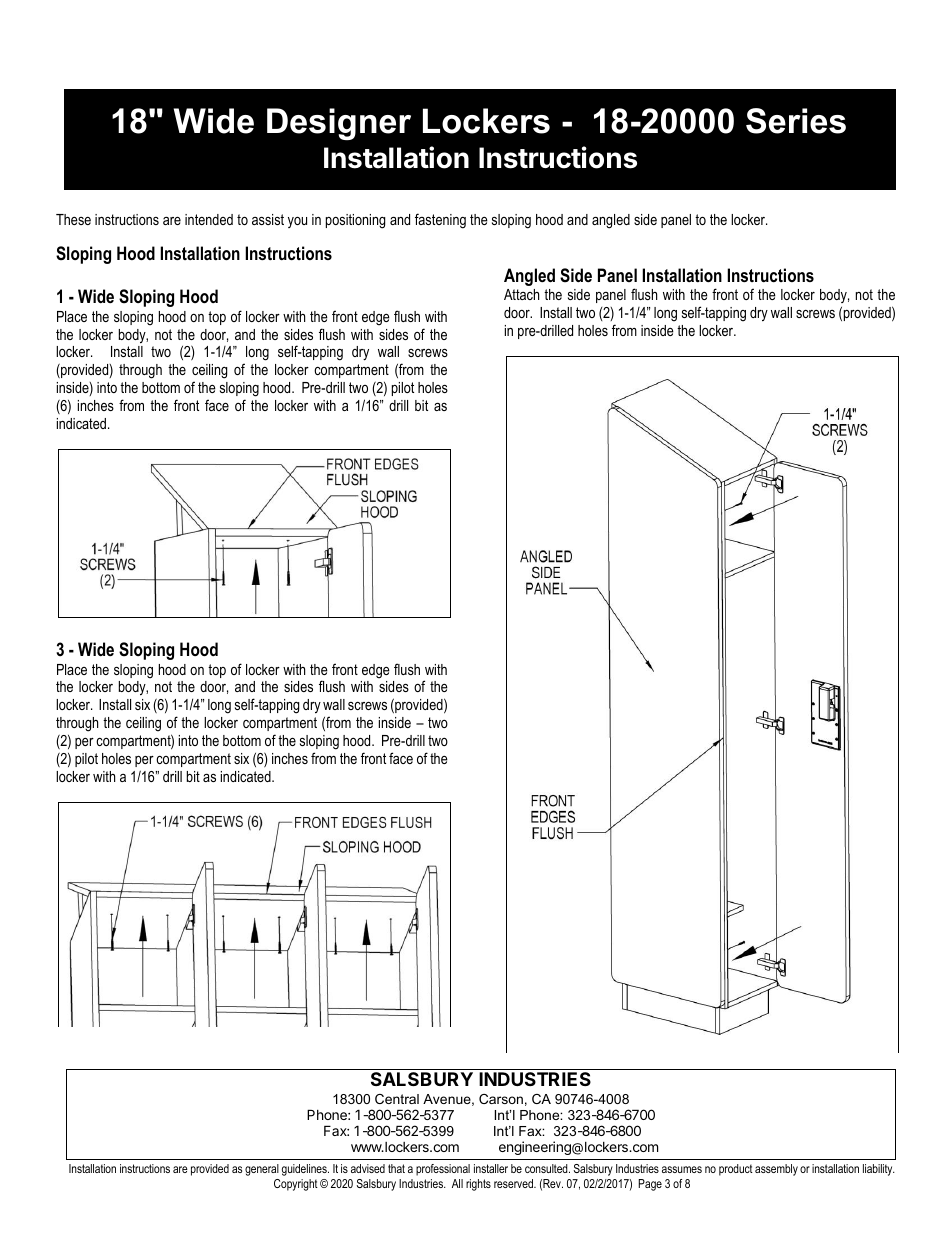  I want to click on Copyright, so click(296, 1185).
